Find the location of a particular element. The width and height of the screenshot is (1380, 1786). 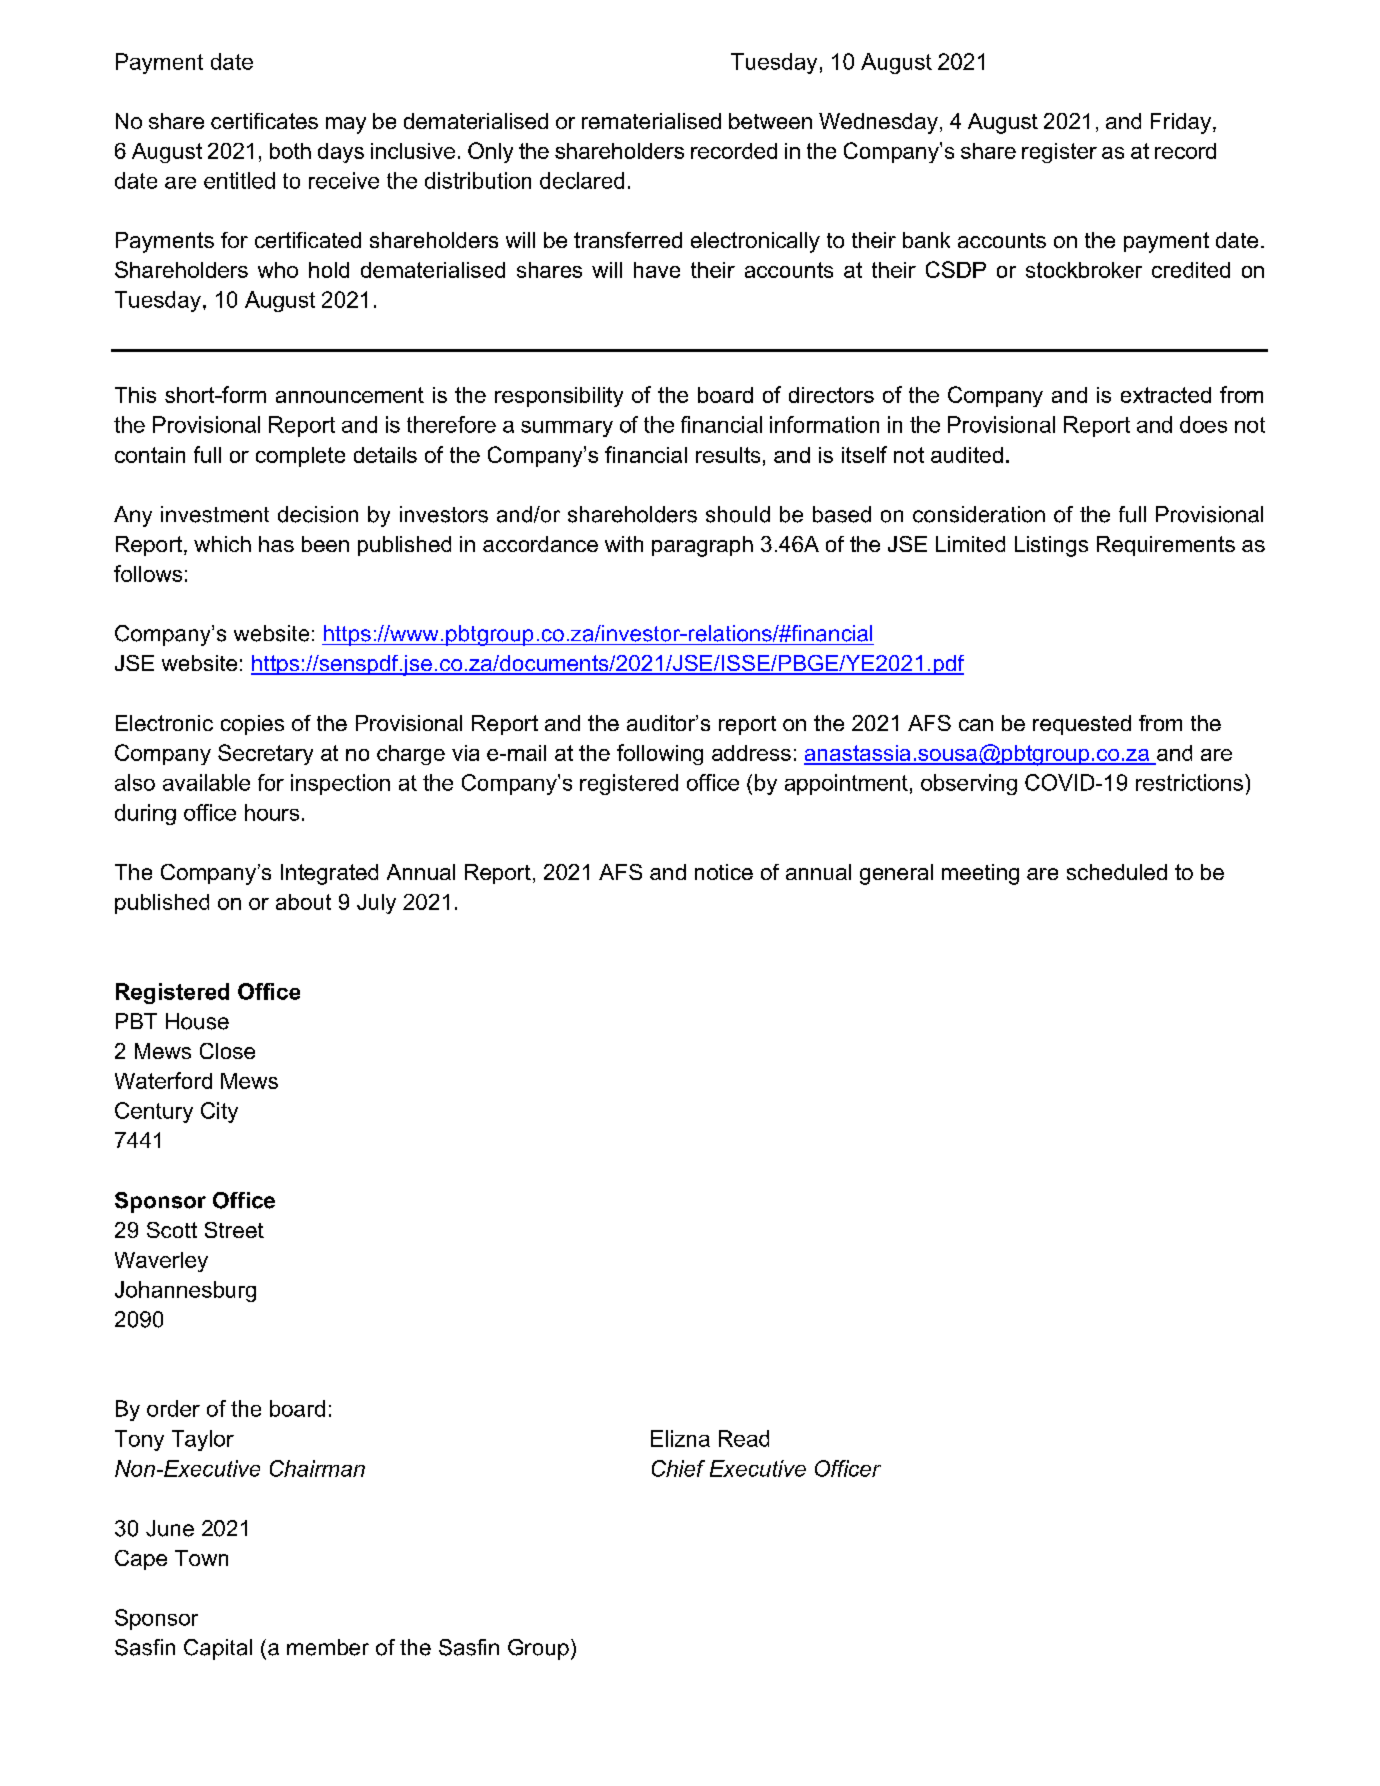

entitled is located at coordinates (239, 180).
